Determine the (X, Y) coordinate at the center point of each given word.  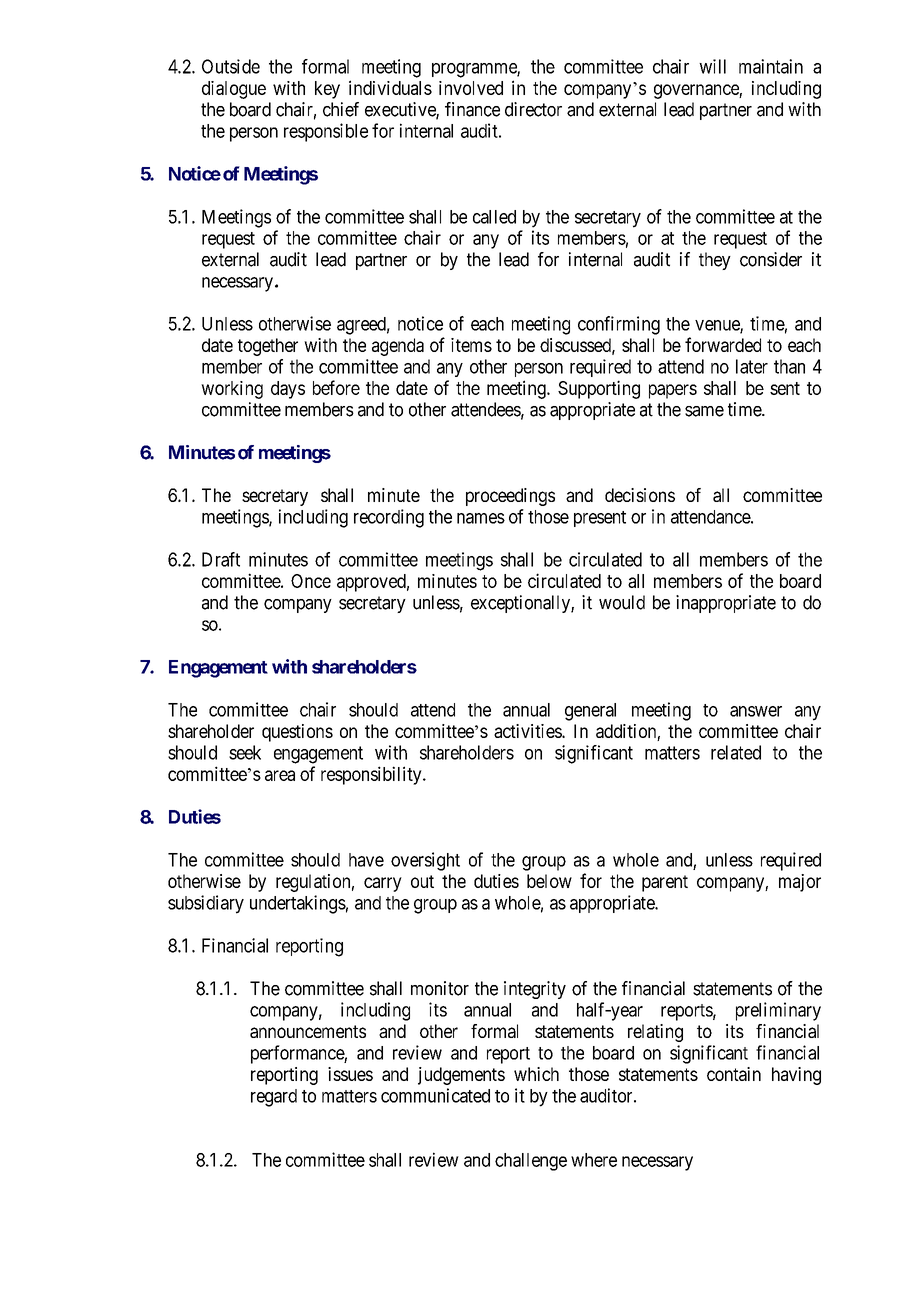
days (288, 390)
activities (528, 731)
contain (734, 1074)
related (736, 752)
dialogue (234, 90)
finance (472, 109)
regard (274, 1098)
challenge (531, 1162)
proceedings (510, 497)
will (712, 66)
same (704, 411)
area (280, 775)
